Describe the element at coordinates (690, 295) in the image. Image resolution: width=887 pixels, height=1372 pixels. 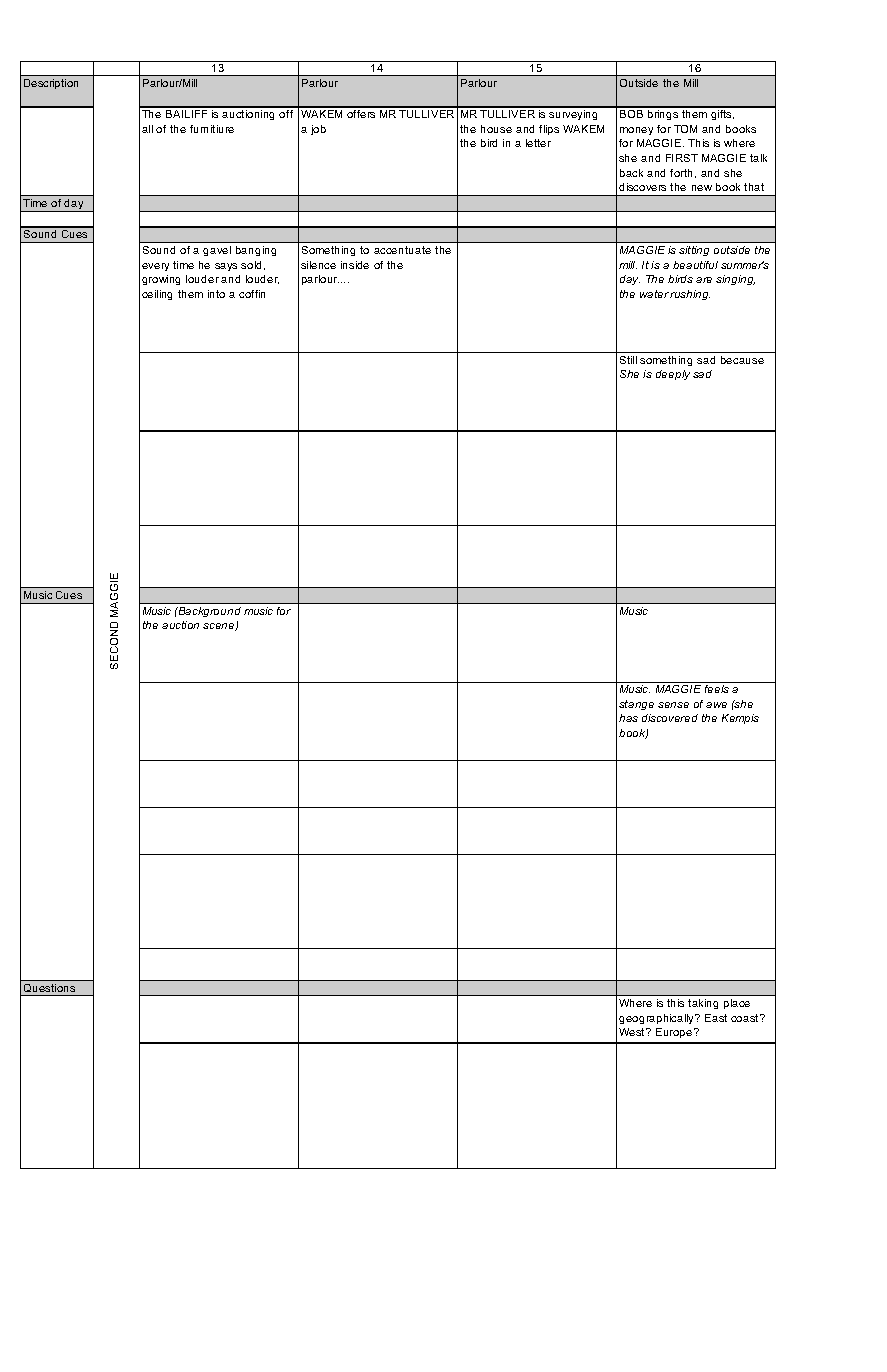
I see `rushing` at that location.
